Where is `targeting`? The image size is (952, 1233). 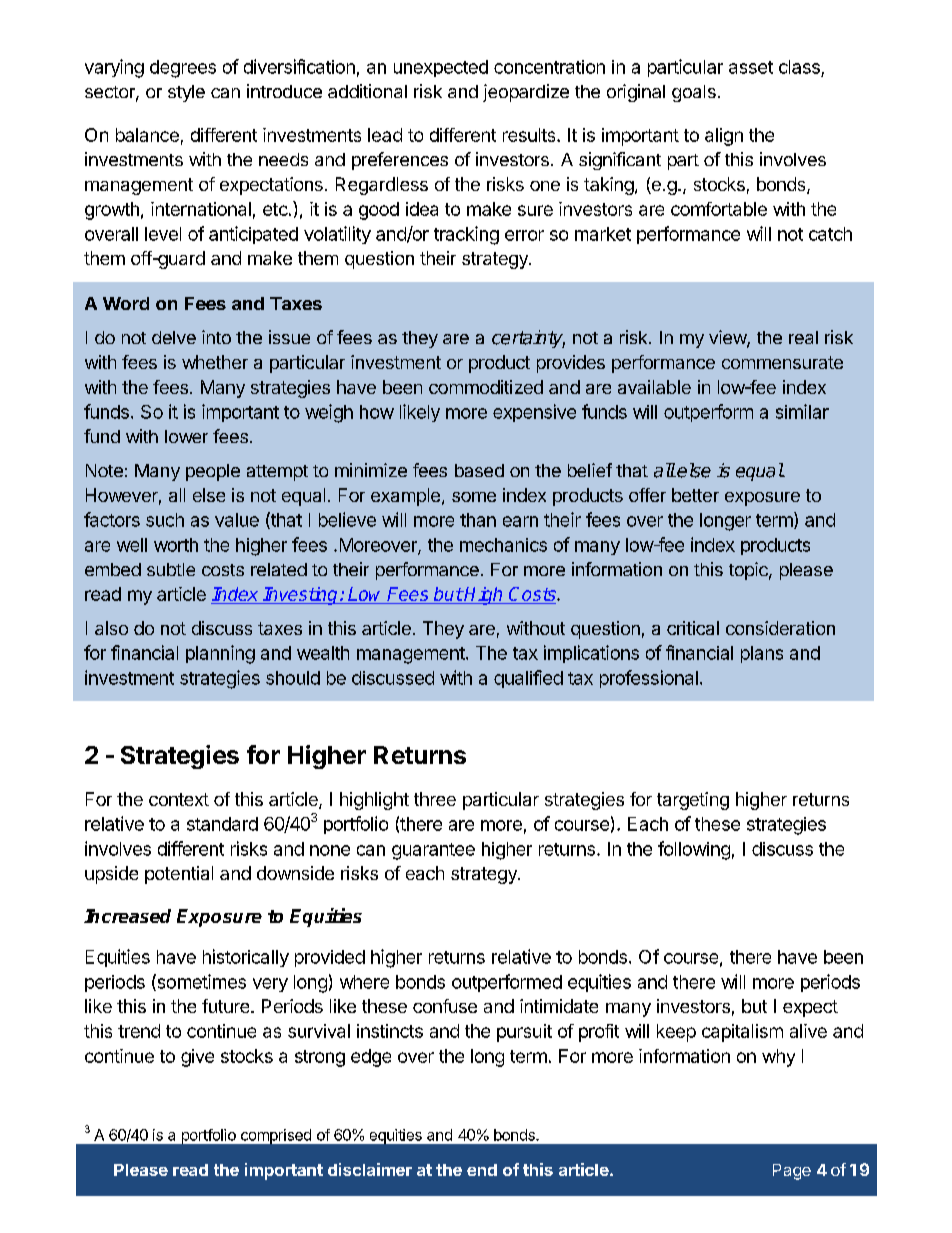 targeting is located at coordinates (693, 801).
